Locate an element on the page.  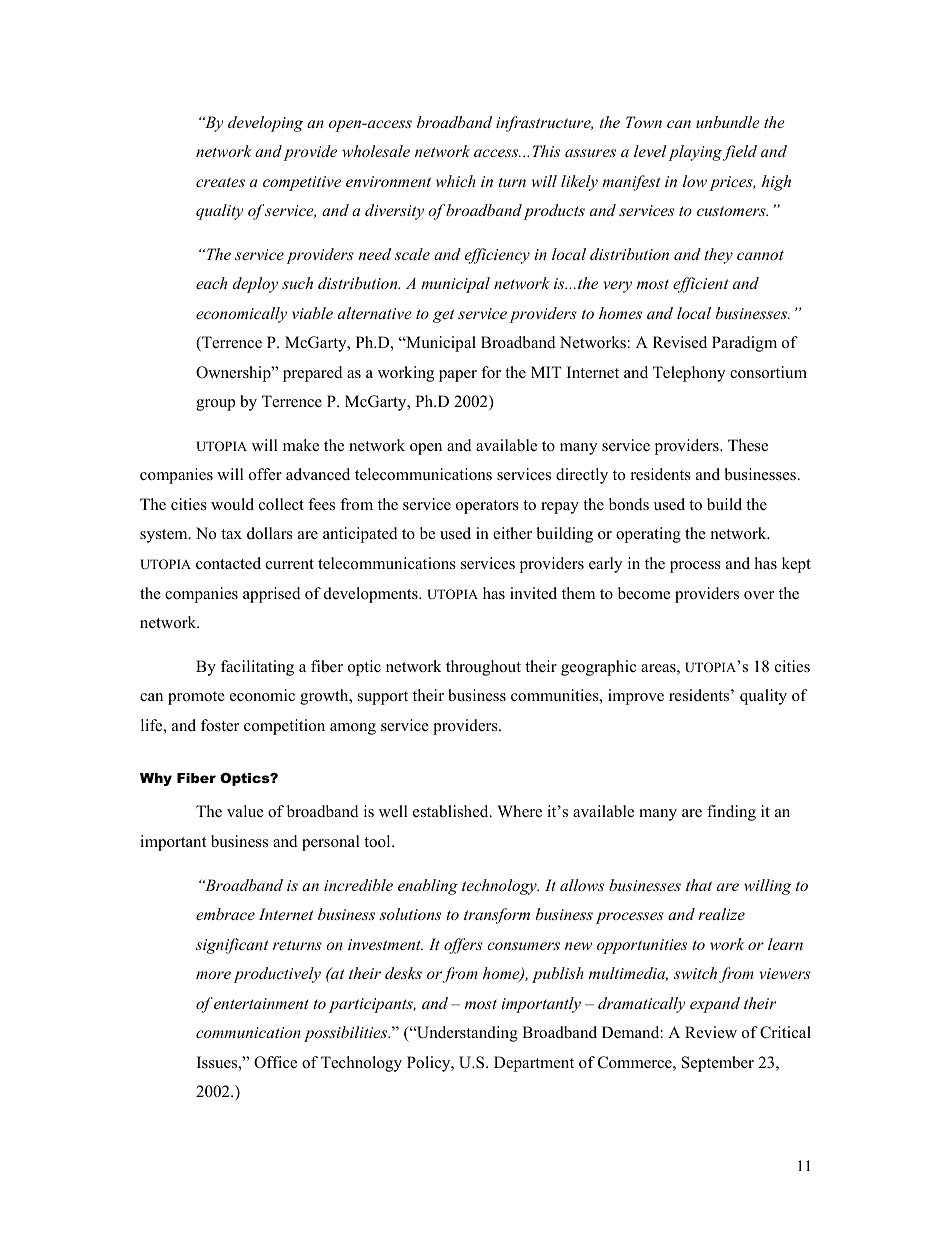
entertainment is located at coordinates (261, 1003).
